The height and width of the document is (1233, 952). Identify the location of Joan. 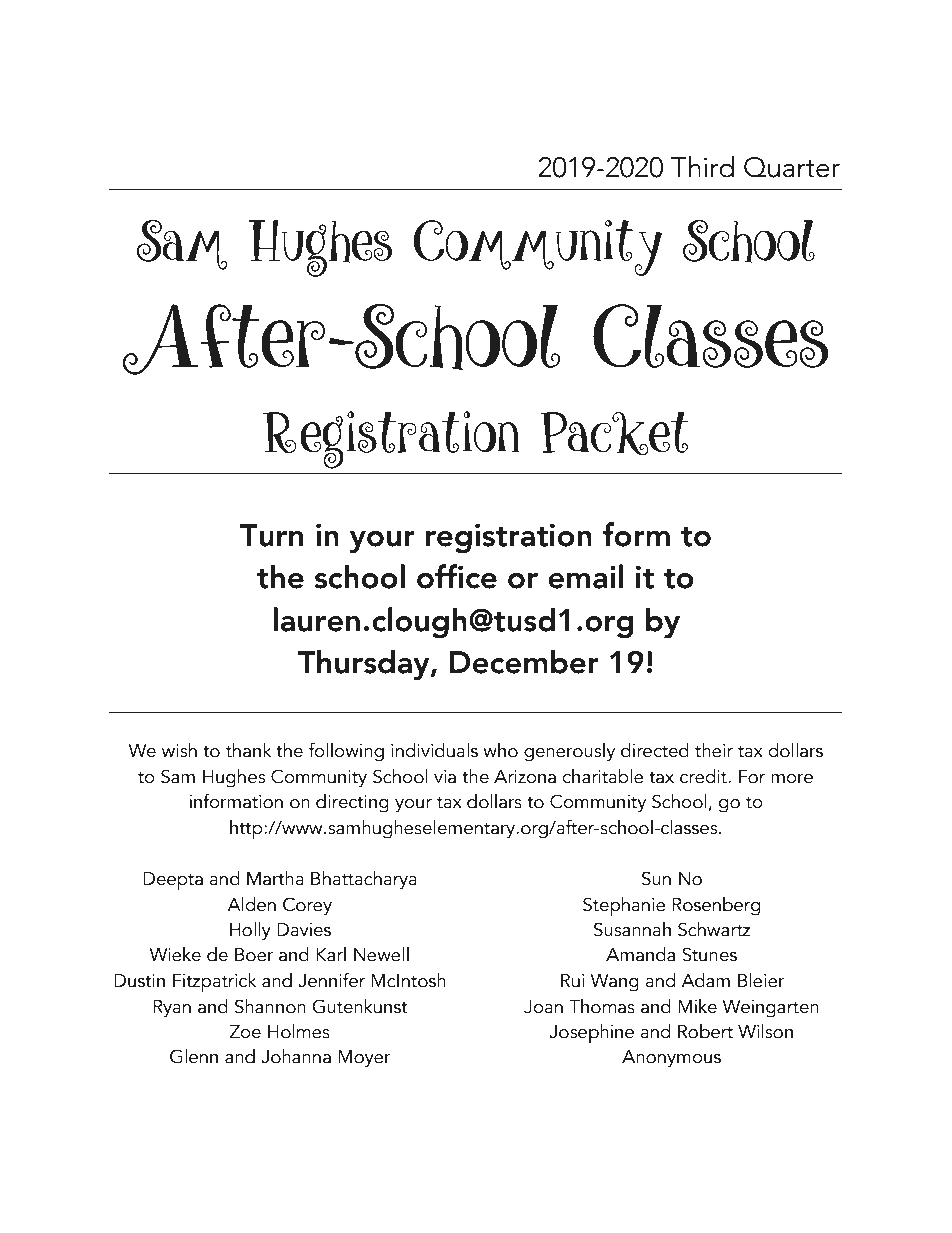
(543, 1007).
